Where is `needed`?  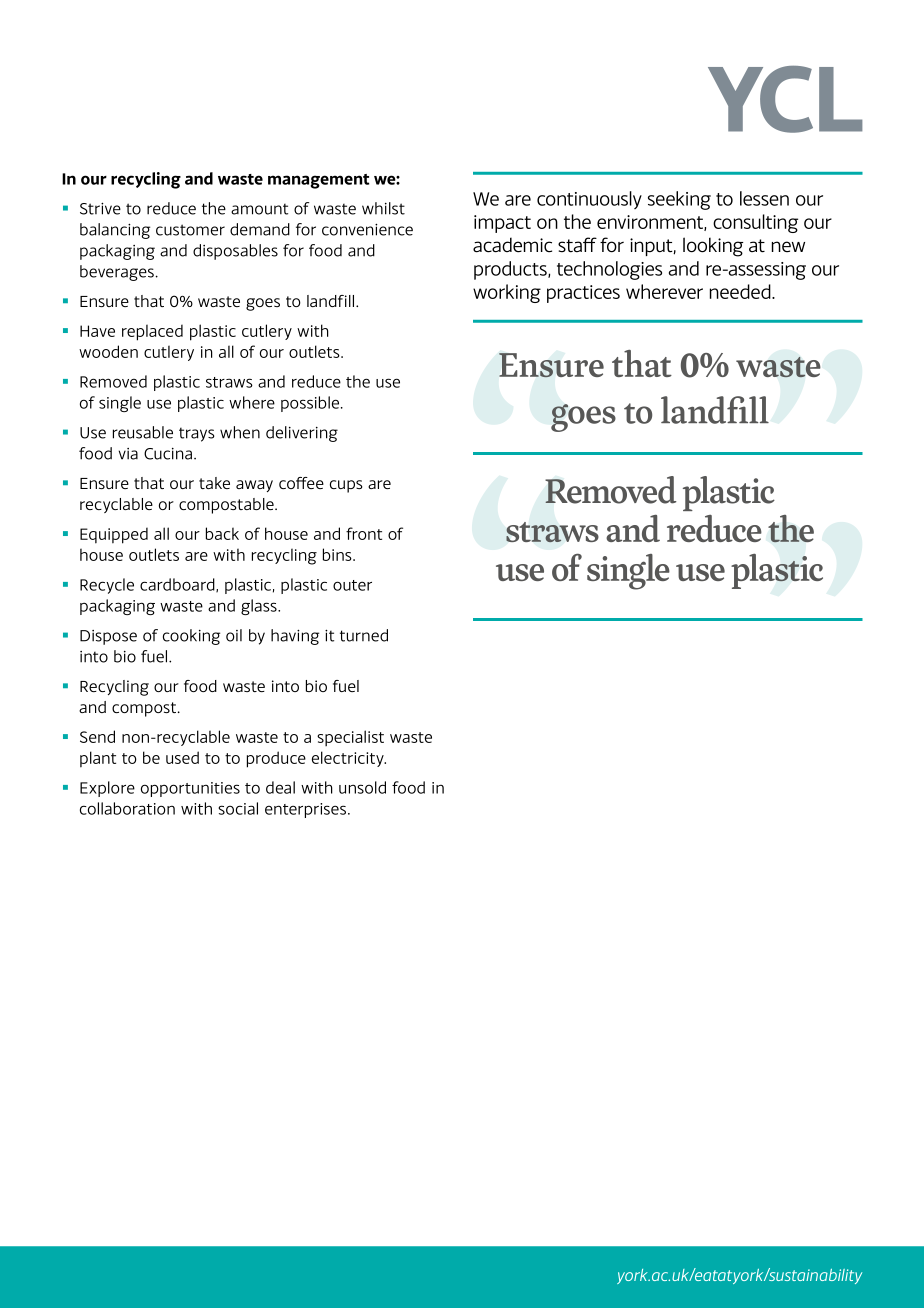 needed is located at coordinates (741, 291).
